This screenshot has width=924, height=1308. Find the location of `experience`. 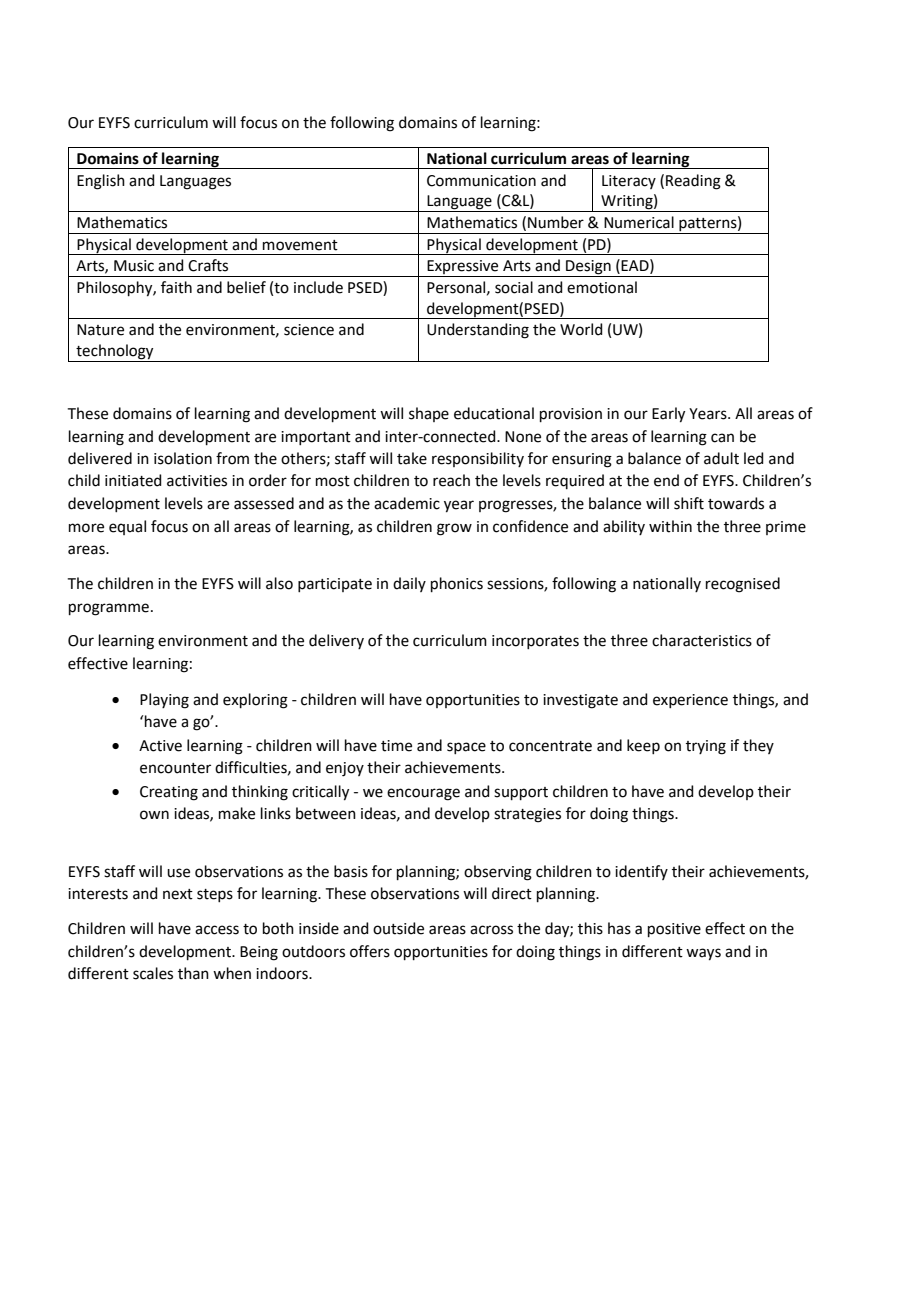

experience is located at coordinates (690, 701).
